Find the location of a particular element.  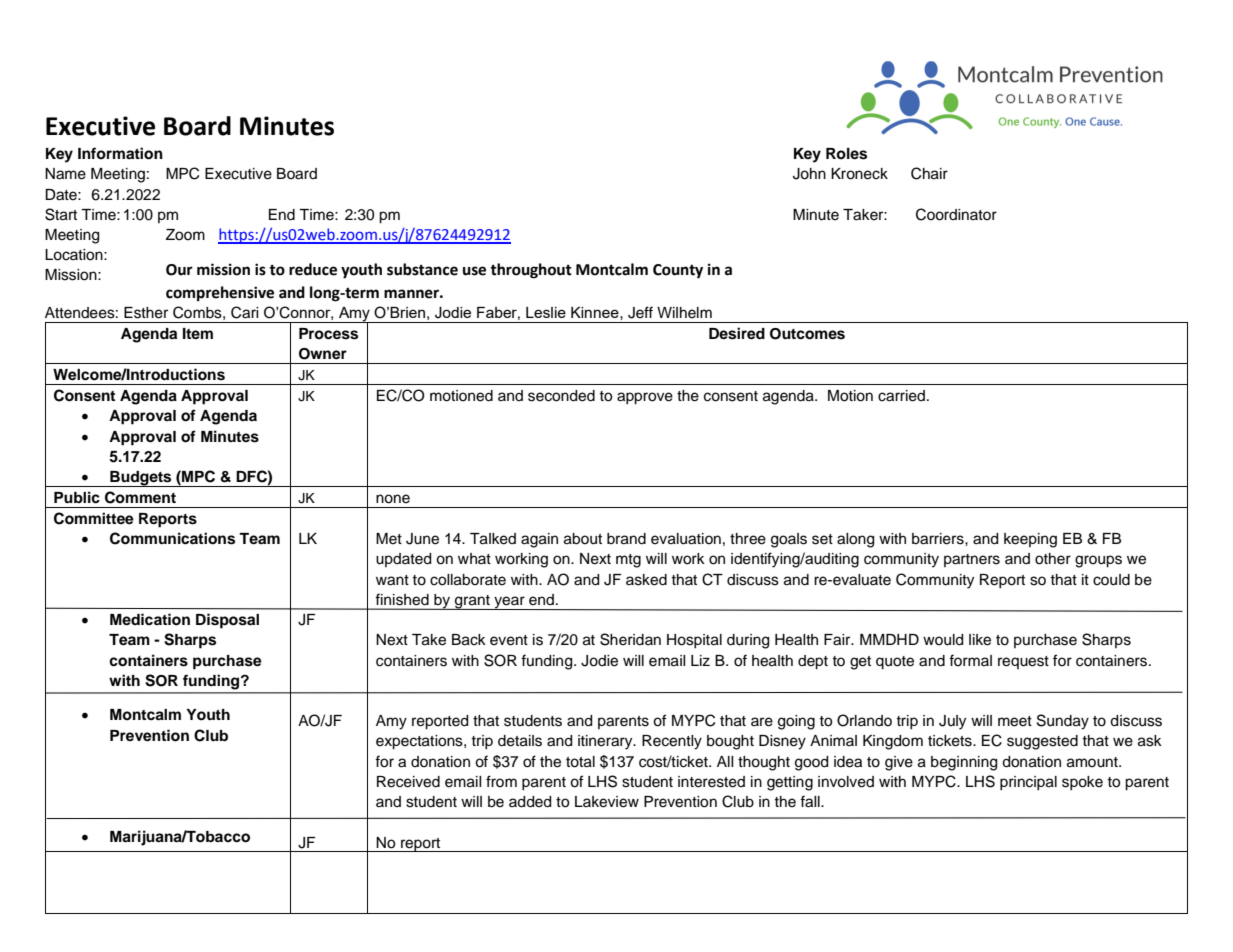

Information is located at coordinates (120, 153).
